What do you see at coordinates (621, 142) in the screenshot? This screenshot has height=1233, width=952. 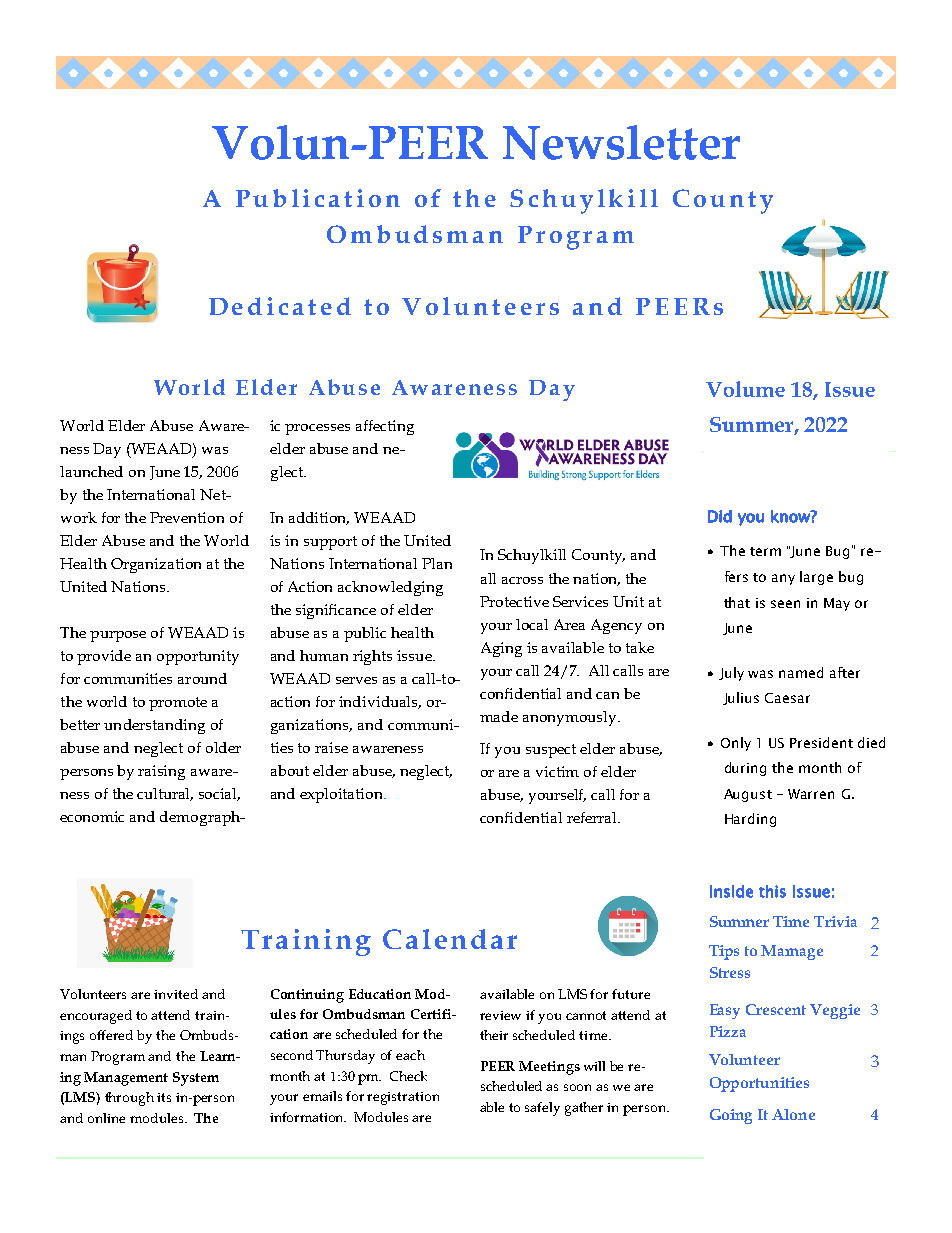 I see `Newsletter` at bounding box center [621, 142].
